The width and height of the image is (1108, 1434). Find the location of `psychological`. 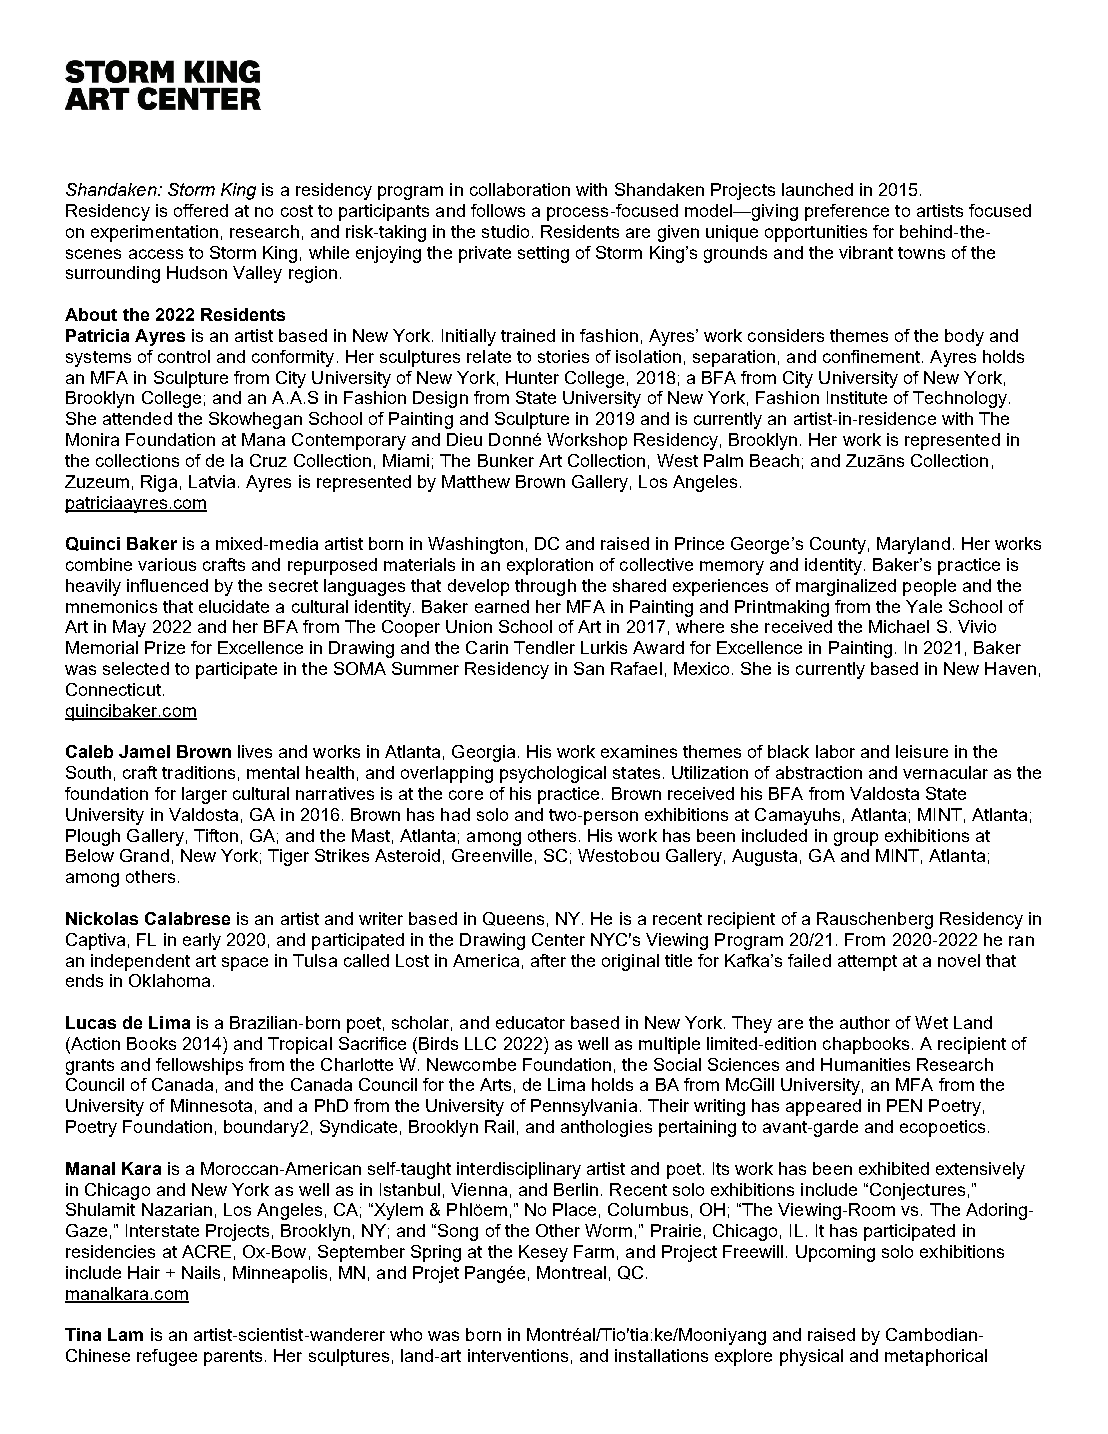

psychological is located at coordinates (553, 774).
